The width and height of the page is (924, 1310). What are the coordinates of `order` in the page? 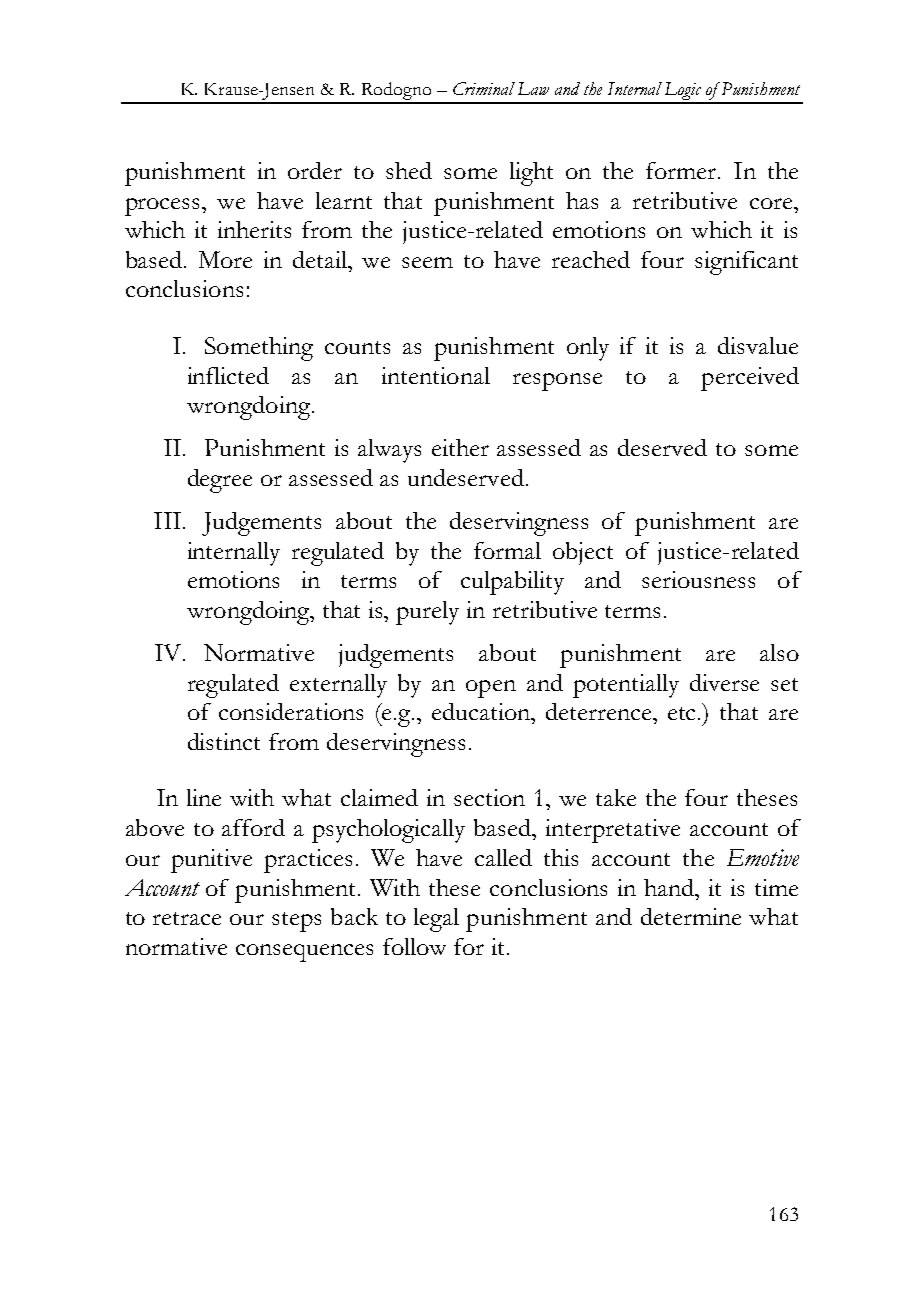 It's located at (315, 170).
